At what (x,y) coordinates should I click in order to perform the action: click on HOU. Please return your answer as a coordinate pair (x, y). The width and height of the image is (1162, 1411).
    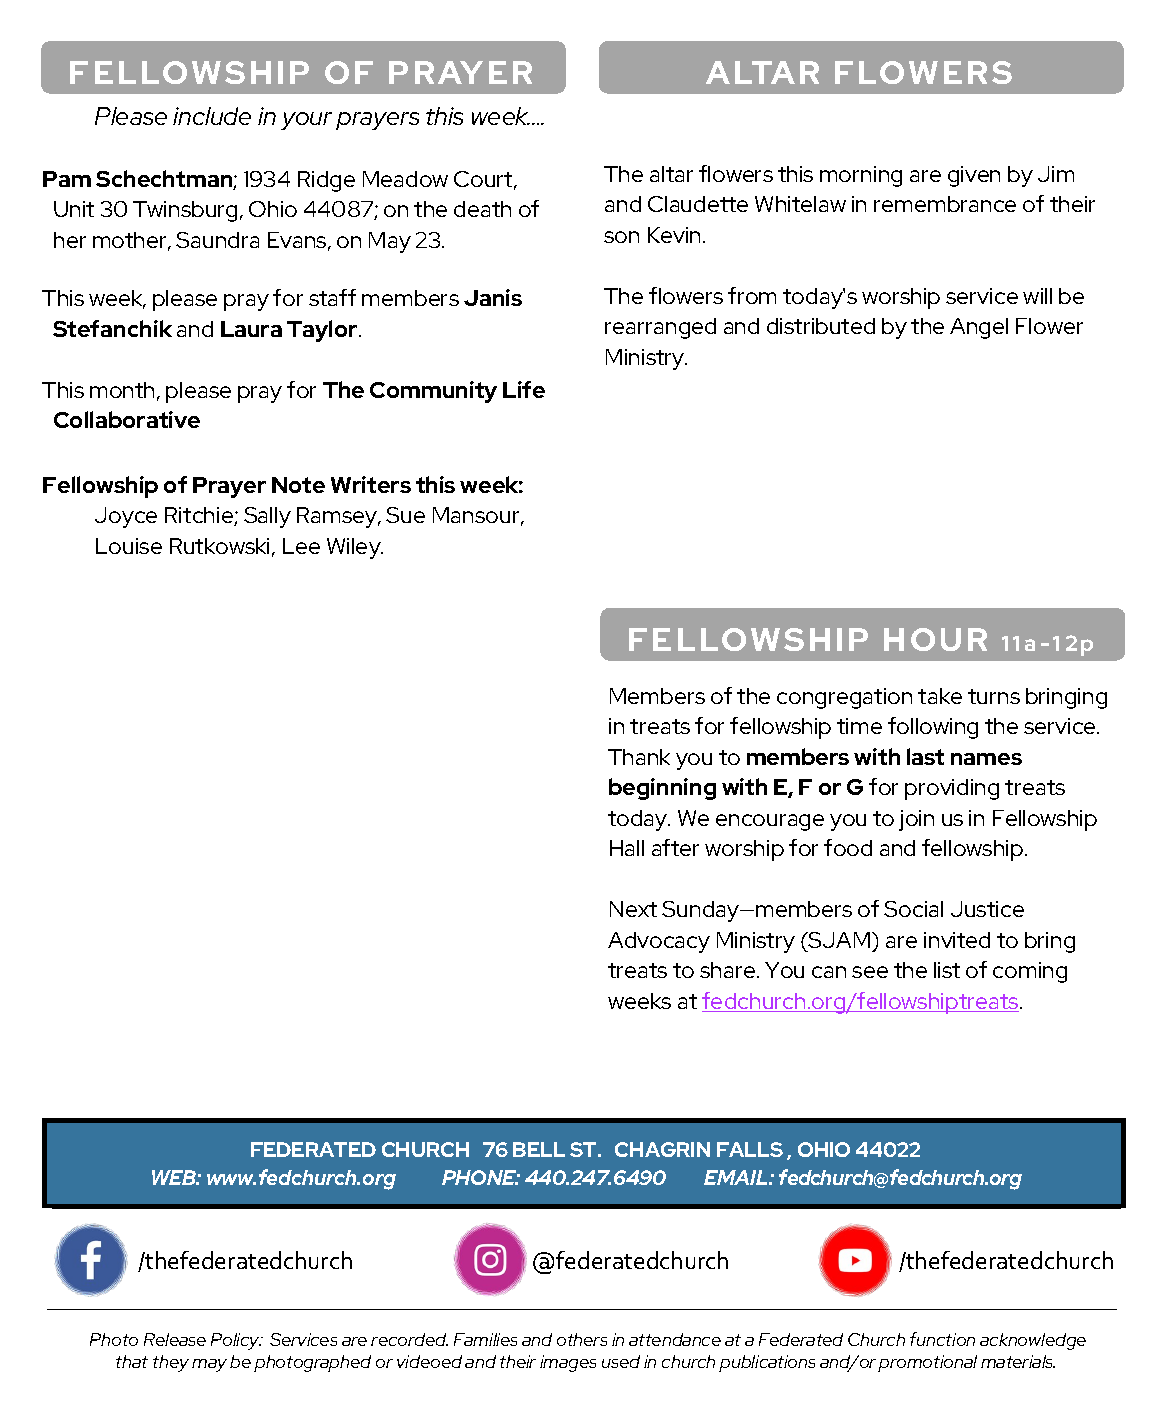
    Looking at the image, I should click on (922, 639).
